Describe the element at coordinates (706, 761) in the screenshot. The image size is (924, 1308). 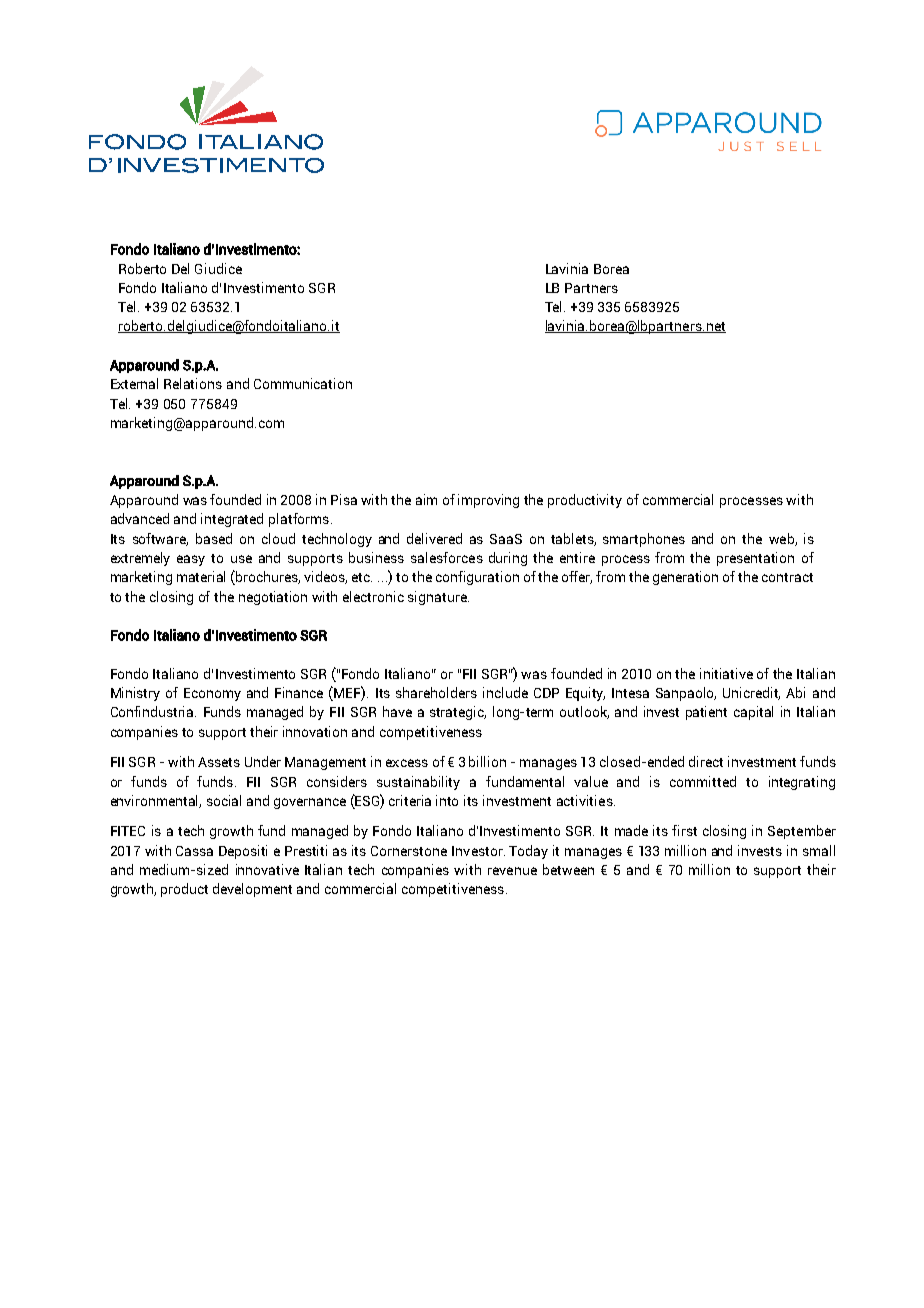
I see `direct` at that location.
